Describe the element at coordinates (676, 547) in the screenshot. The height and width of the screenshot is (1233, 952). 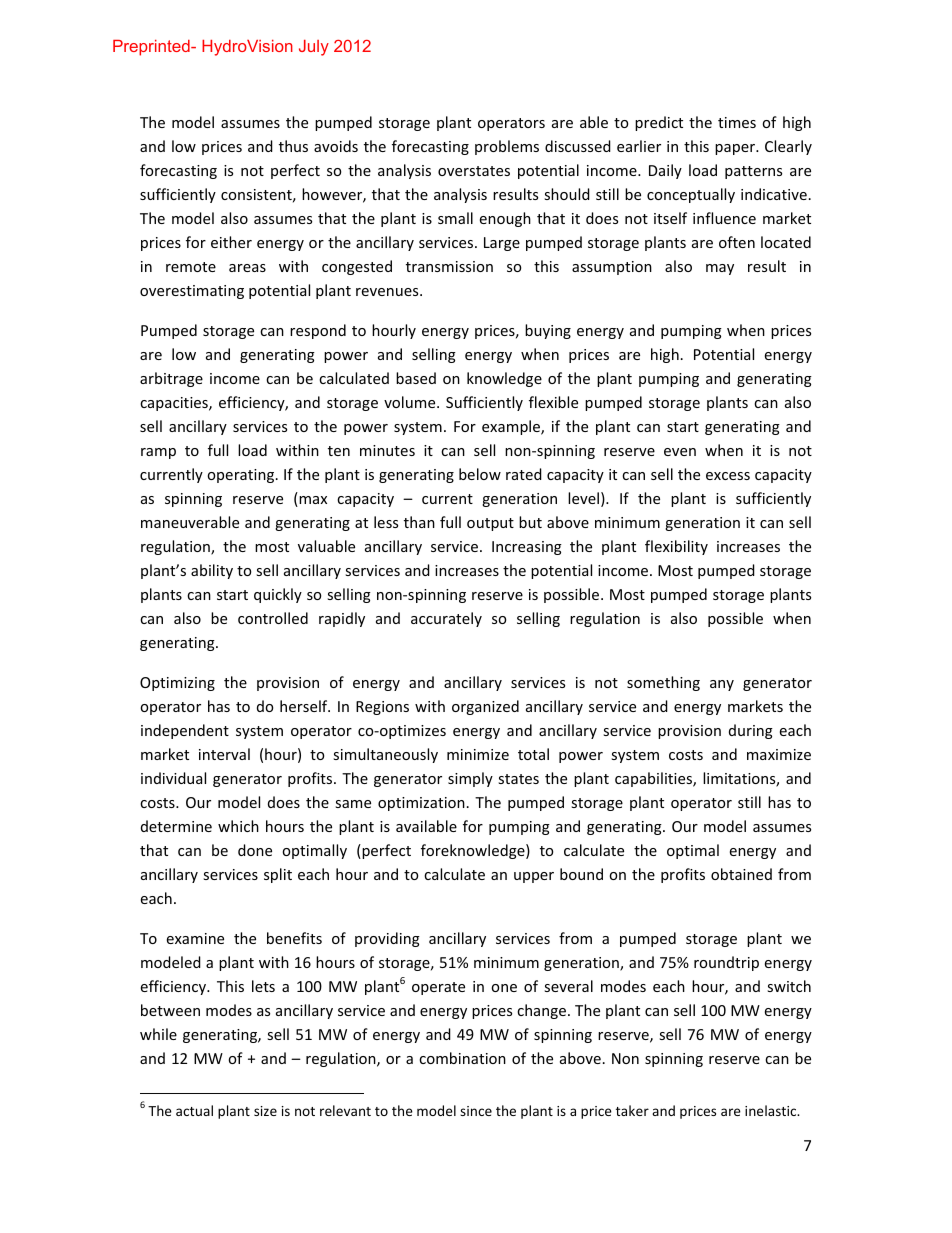
I see `flexibility` at that location.
